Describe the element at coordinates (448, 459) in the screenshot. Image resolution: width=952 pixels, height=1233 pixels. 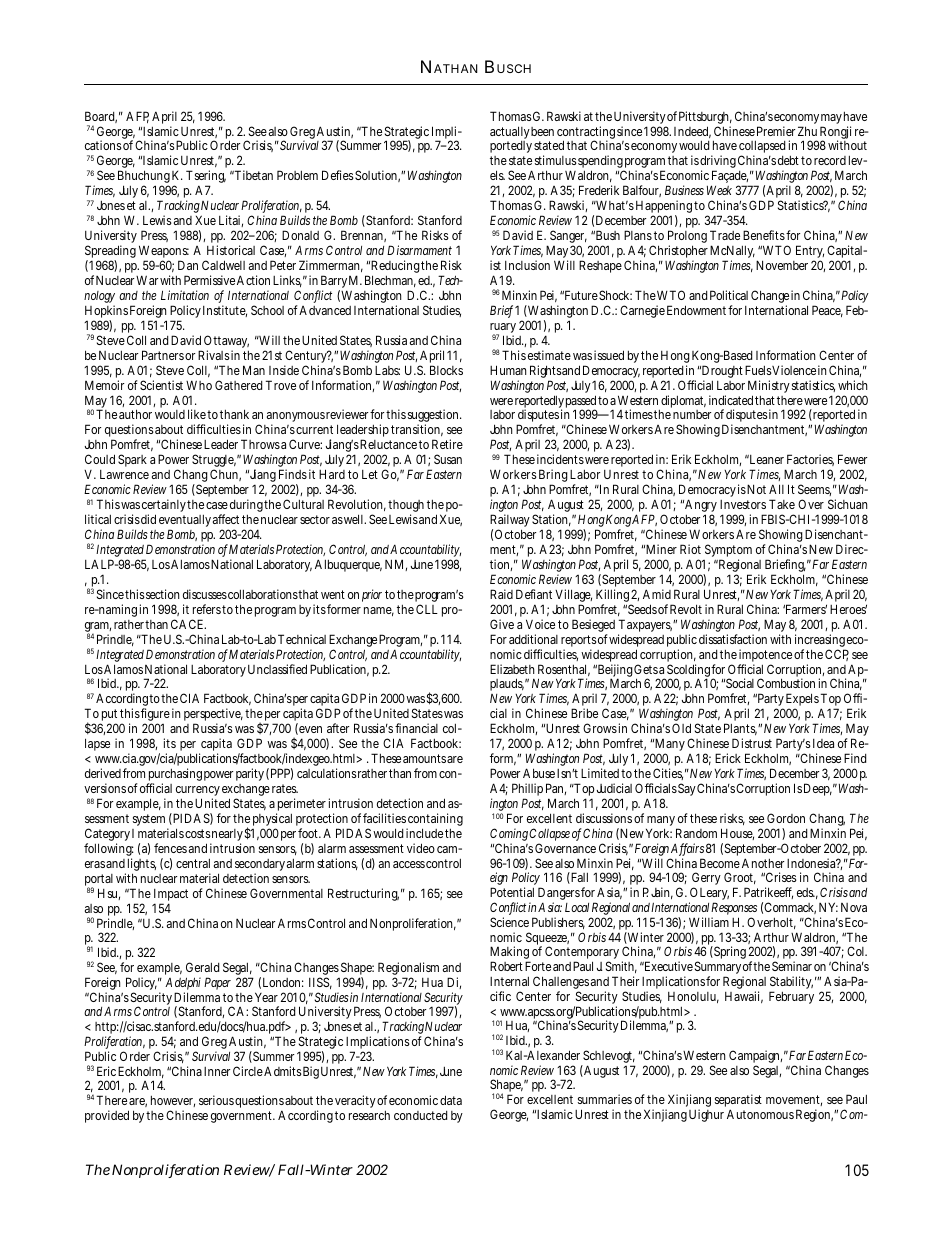
I see `Susan` at that location.
